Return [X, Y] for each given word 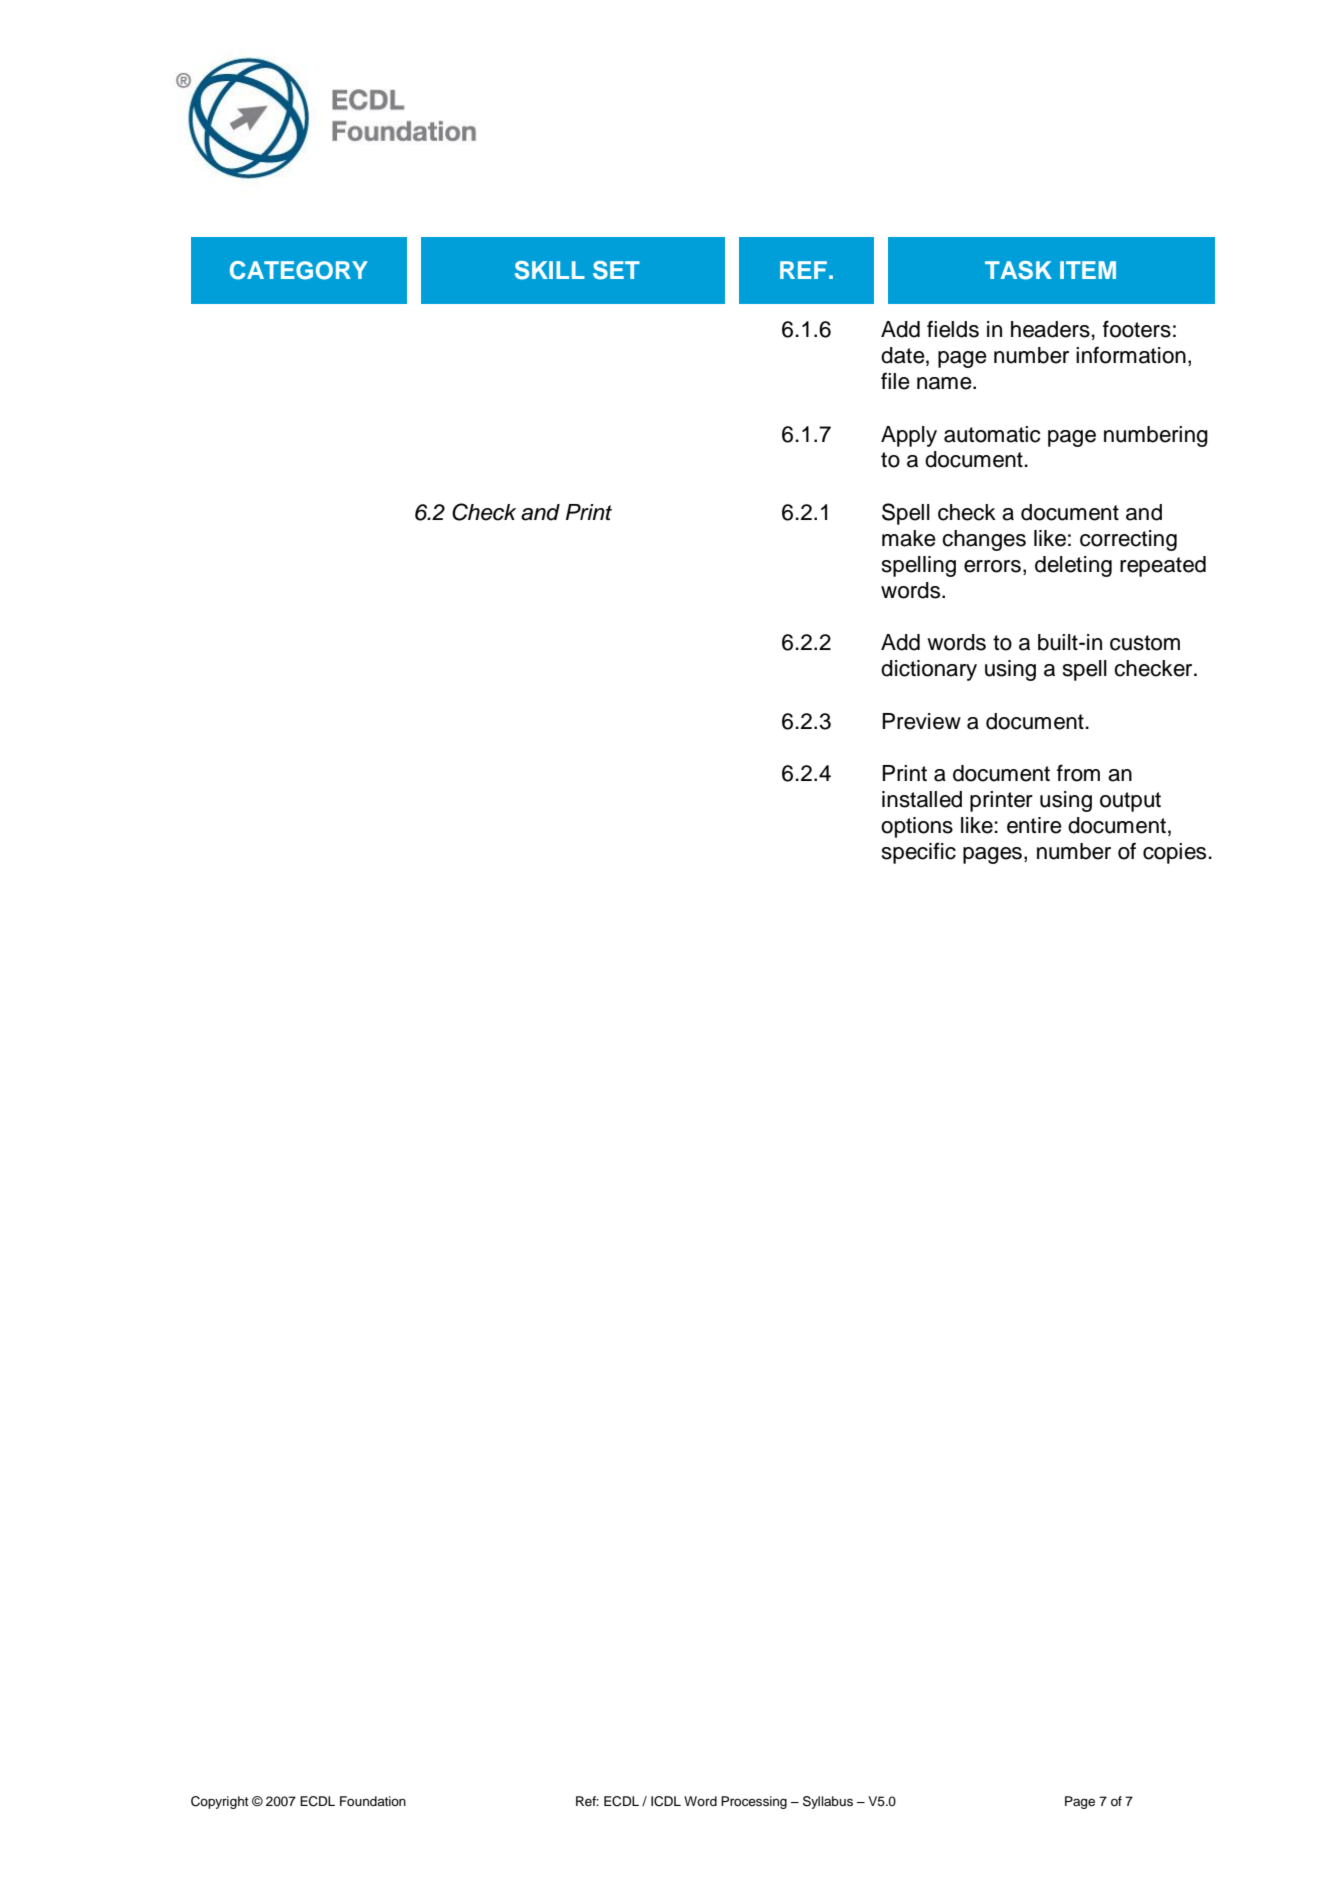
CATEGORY [299, 270]
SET [616, 270]
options [917, 827]
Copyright [220, 1802]
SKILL [550, 270]
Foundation [373, 1801]
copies [1174, 853]
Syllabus [828, 1802]
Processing [754, 1802]
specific [919, 853]
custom [1145, 643]
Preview [921, 721]
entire [1034, 825]
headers [1050, 329]
